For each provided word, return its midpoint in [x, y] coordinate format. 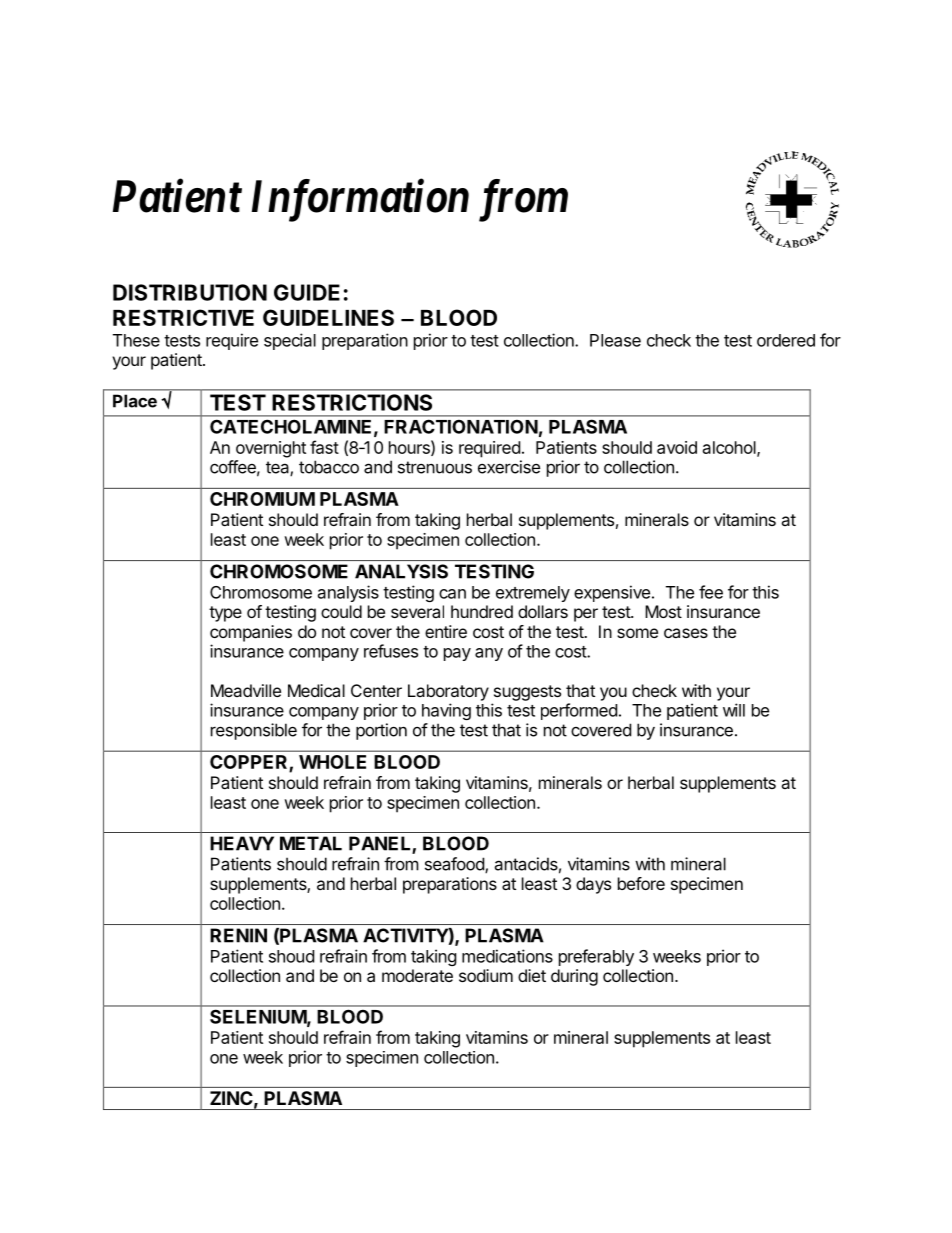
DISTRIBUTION [190, 292]
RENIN [238, 935]
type [225, 614]
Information [360, 200]
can [452, 594]
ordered [786, 340]
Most [663, 611]
